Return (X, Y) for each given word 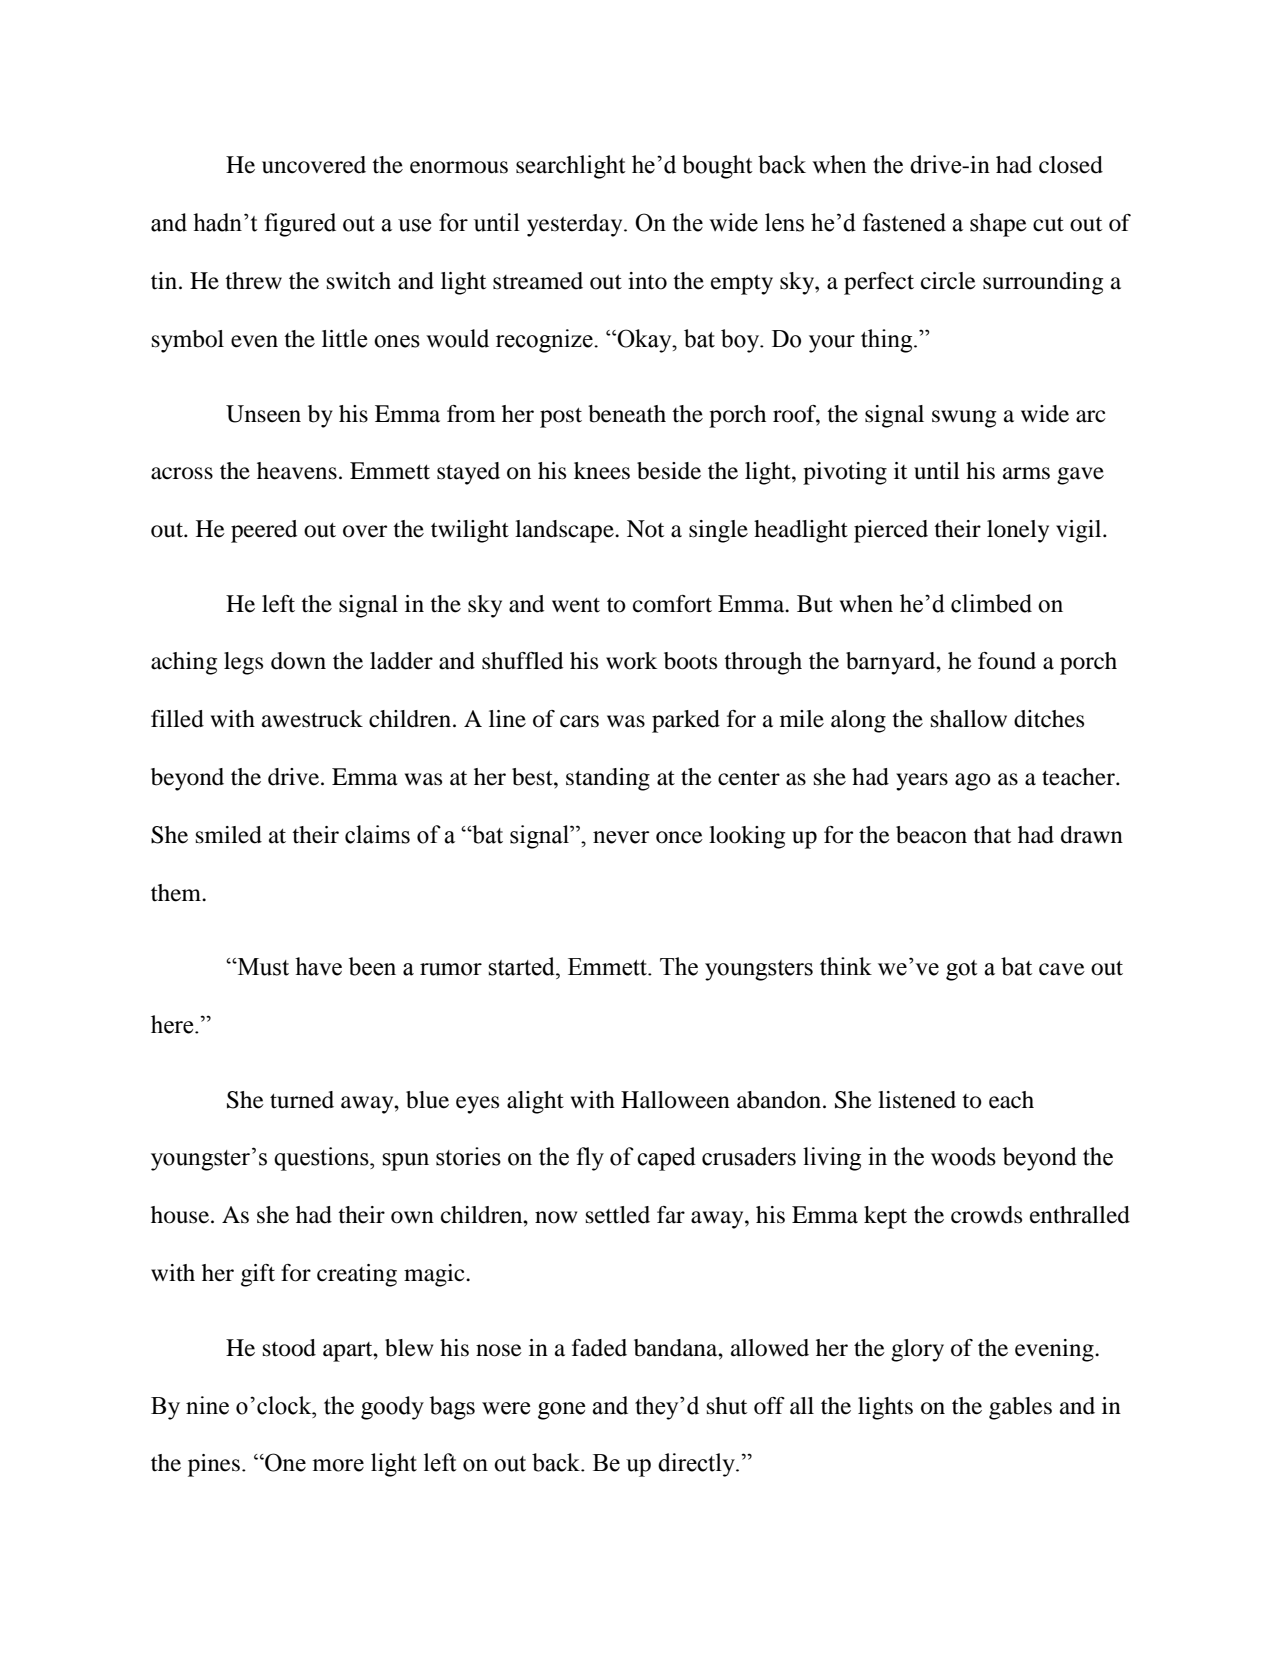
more (338, 1465)
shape (998, 225)
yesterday (576, 225)
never (621, 837)
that (992, 835)
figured (300, 225)
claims (377, 834)
